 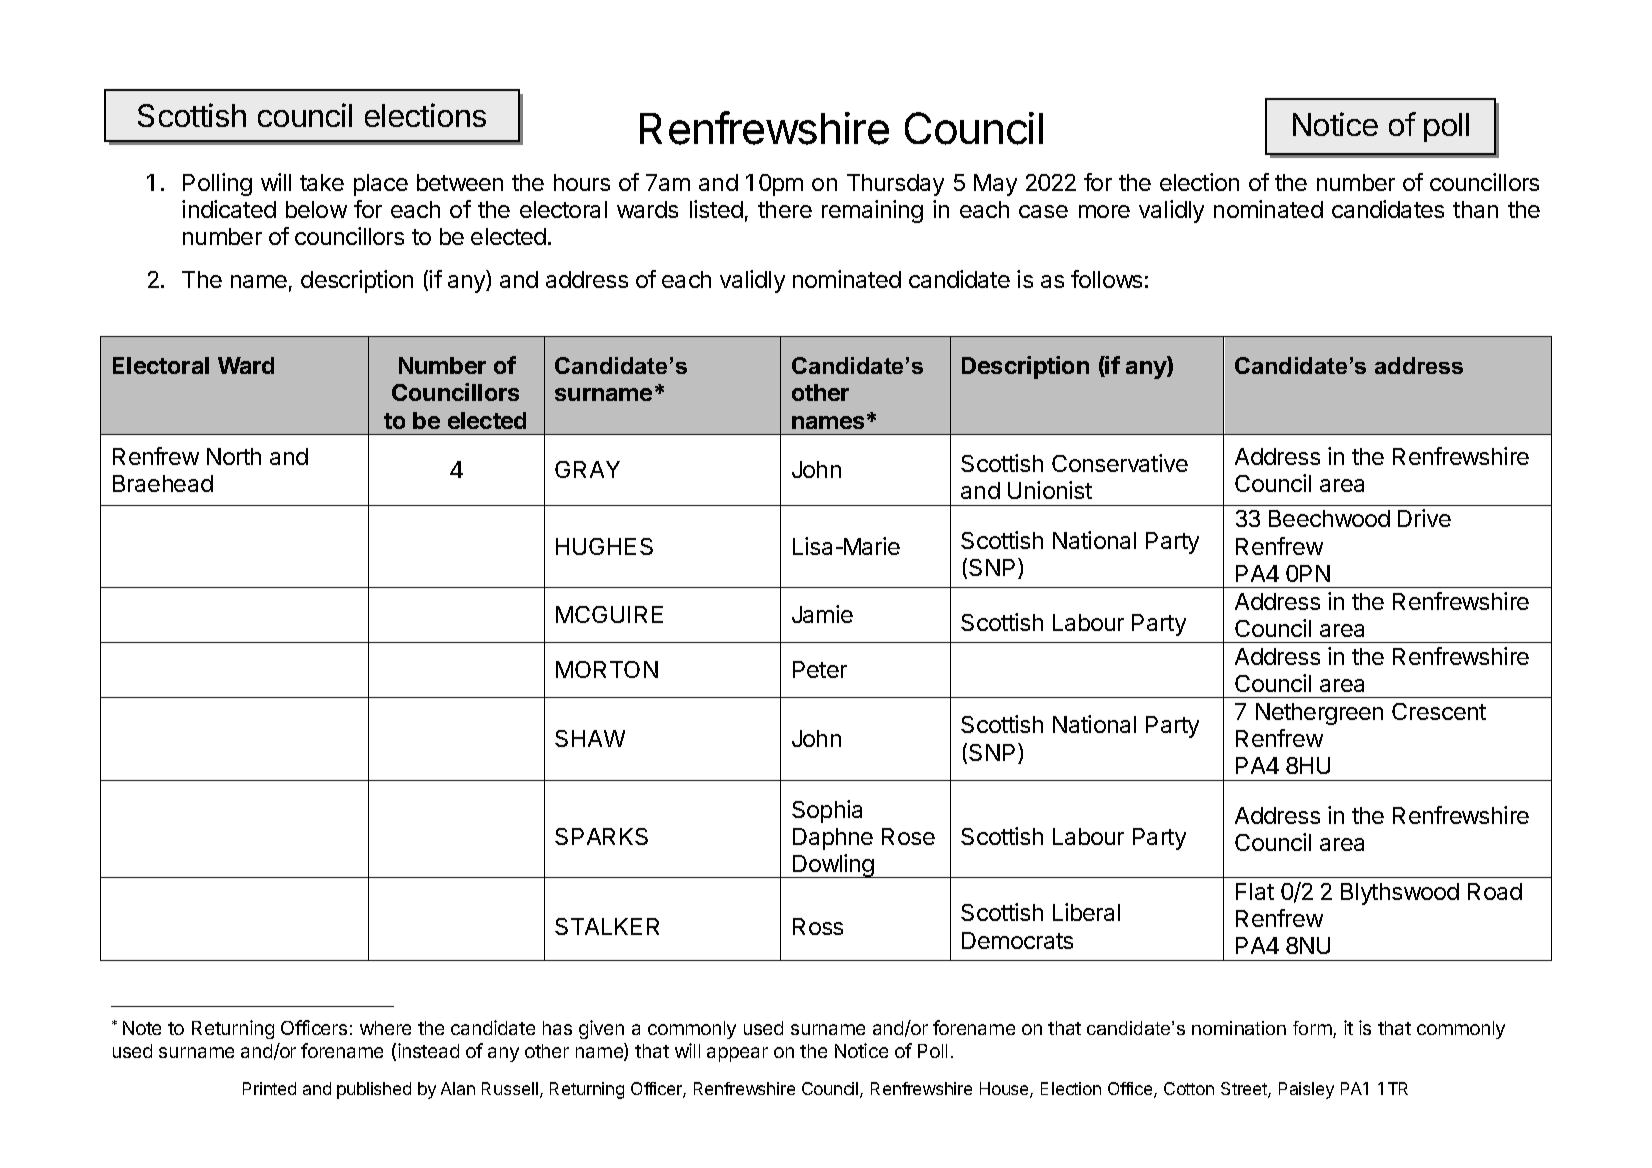 I want to click on Crescent, so click(x=1439, y=711).
